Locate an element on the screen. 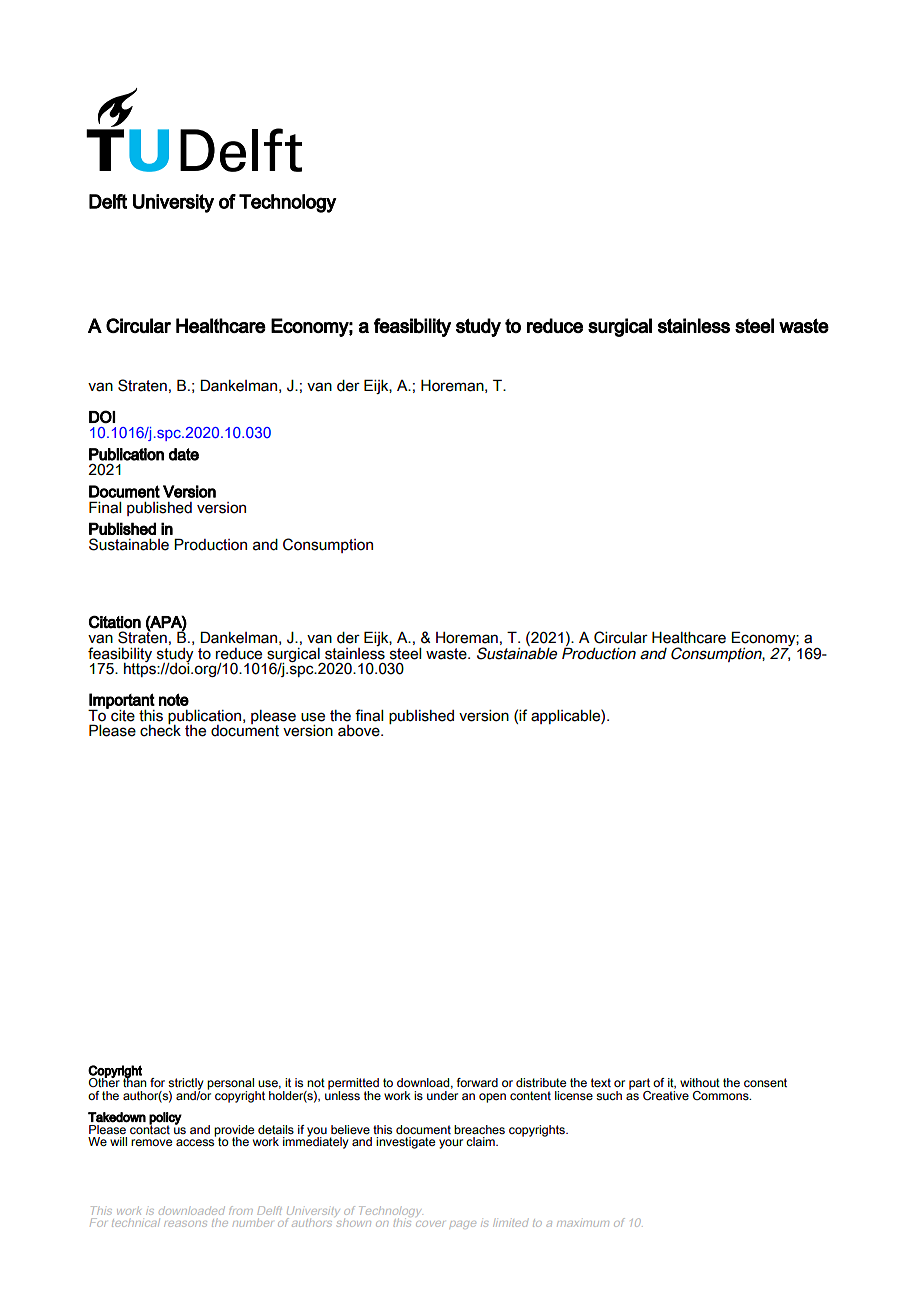 This screenshot has height=1308, width=924. your is located at coordinates (451, 1144).
